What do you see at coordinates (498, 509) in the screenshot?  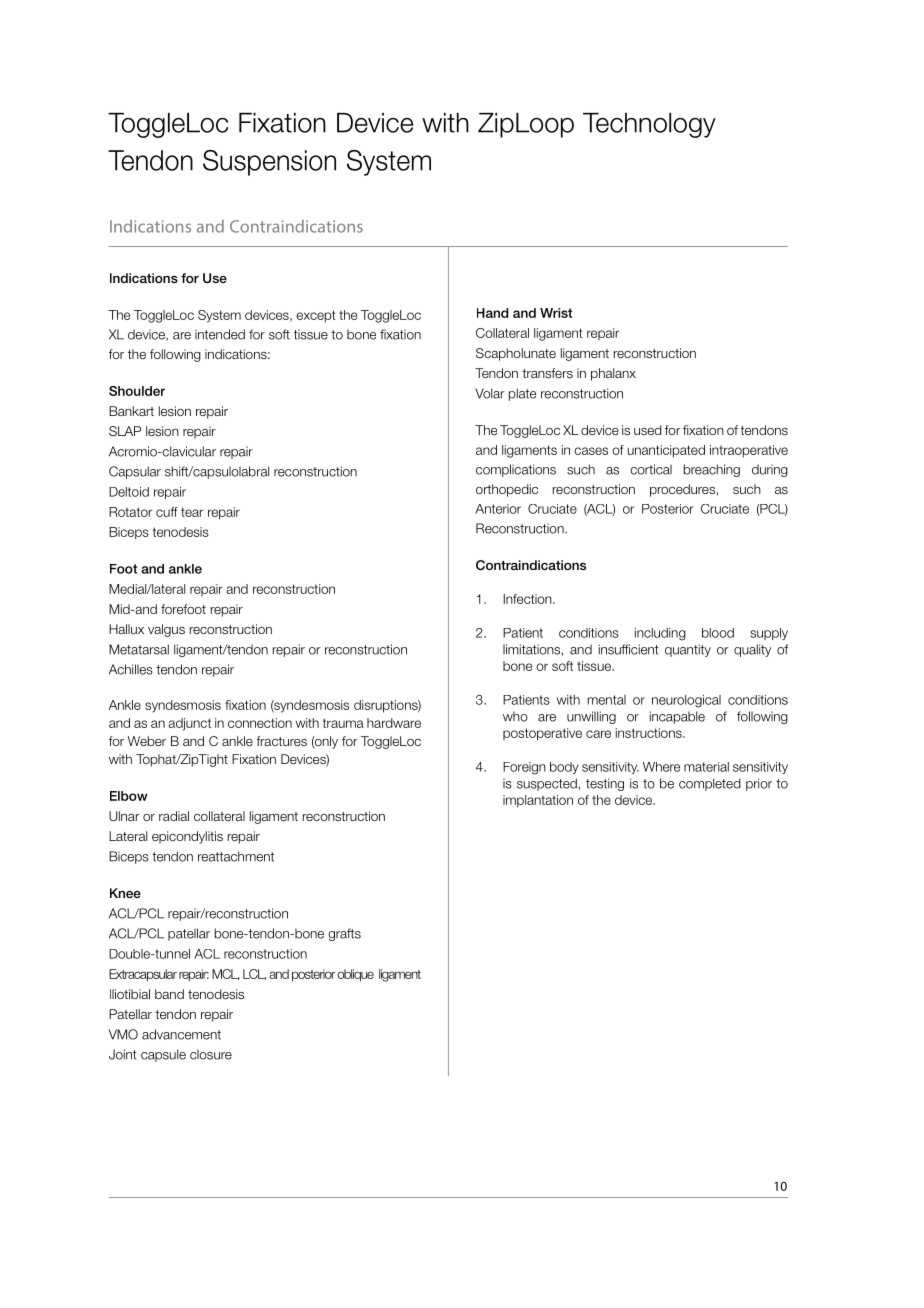 I see `Anterior` at bounding box center [498, 509].
